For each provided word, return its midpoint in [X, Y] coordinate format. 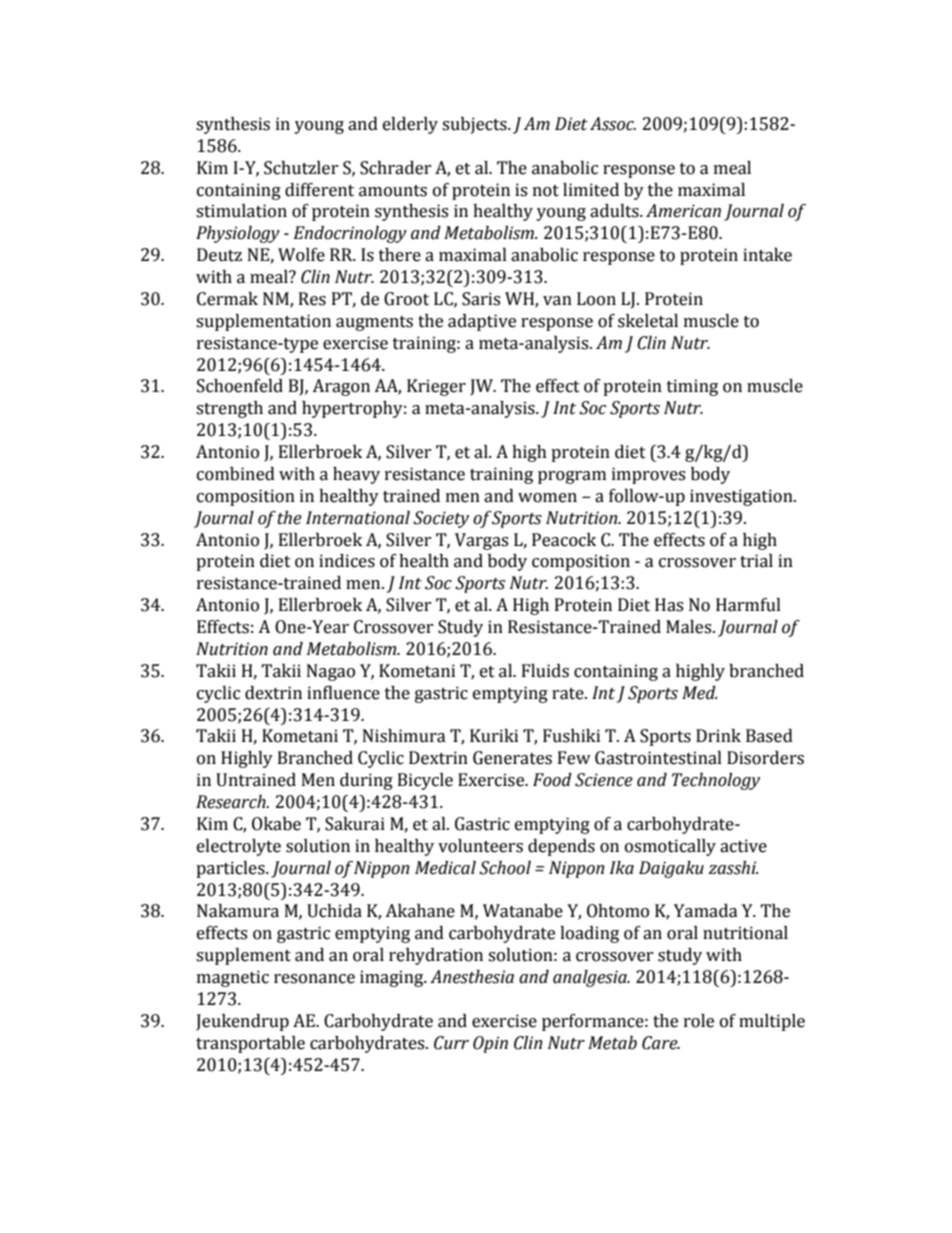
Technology [716, 781]
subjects [475, 125]
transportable [250, 1044]
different [319, 190]
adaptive [482, 322]
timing [692, 387]
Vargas [481, 541]
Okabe [276, 824]
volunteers [480, 846]
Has [669, 605]
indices [347, 561]
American [683, 211]
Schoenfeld [240, 386]
